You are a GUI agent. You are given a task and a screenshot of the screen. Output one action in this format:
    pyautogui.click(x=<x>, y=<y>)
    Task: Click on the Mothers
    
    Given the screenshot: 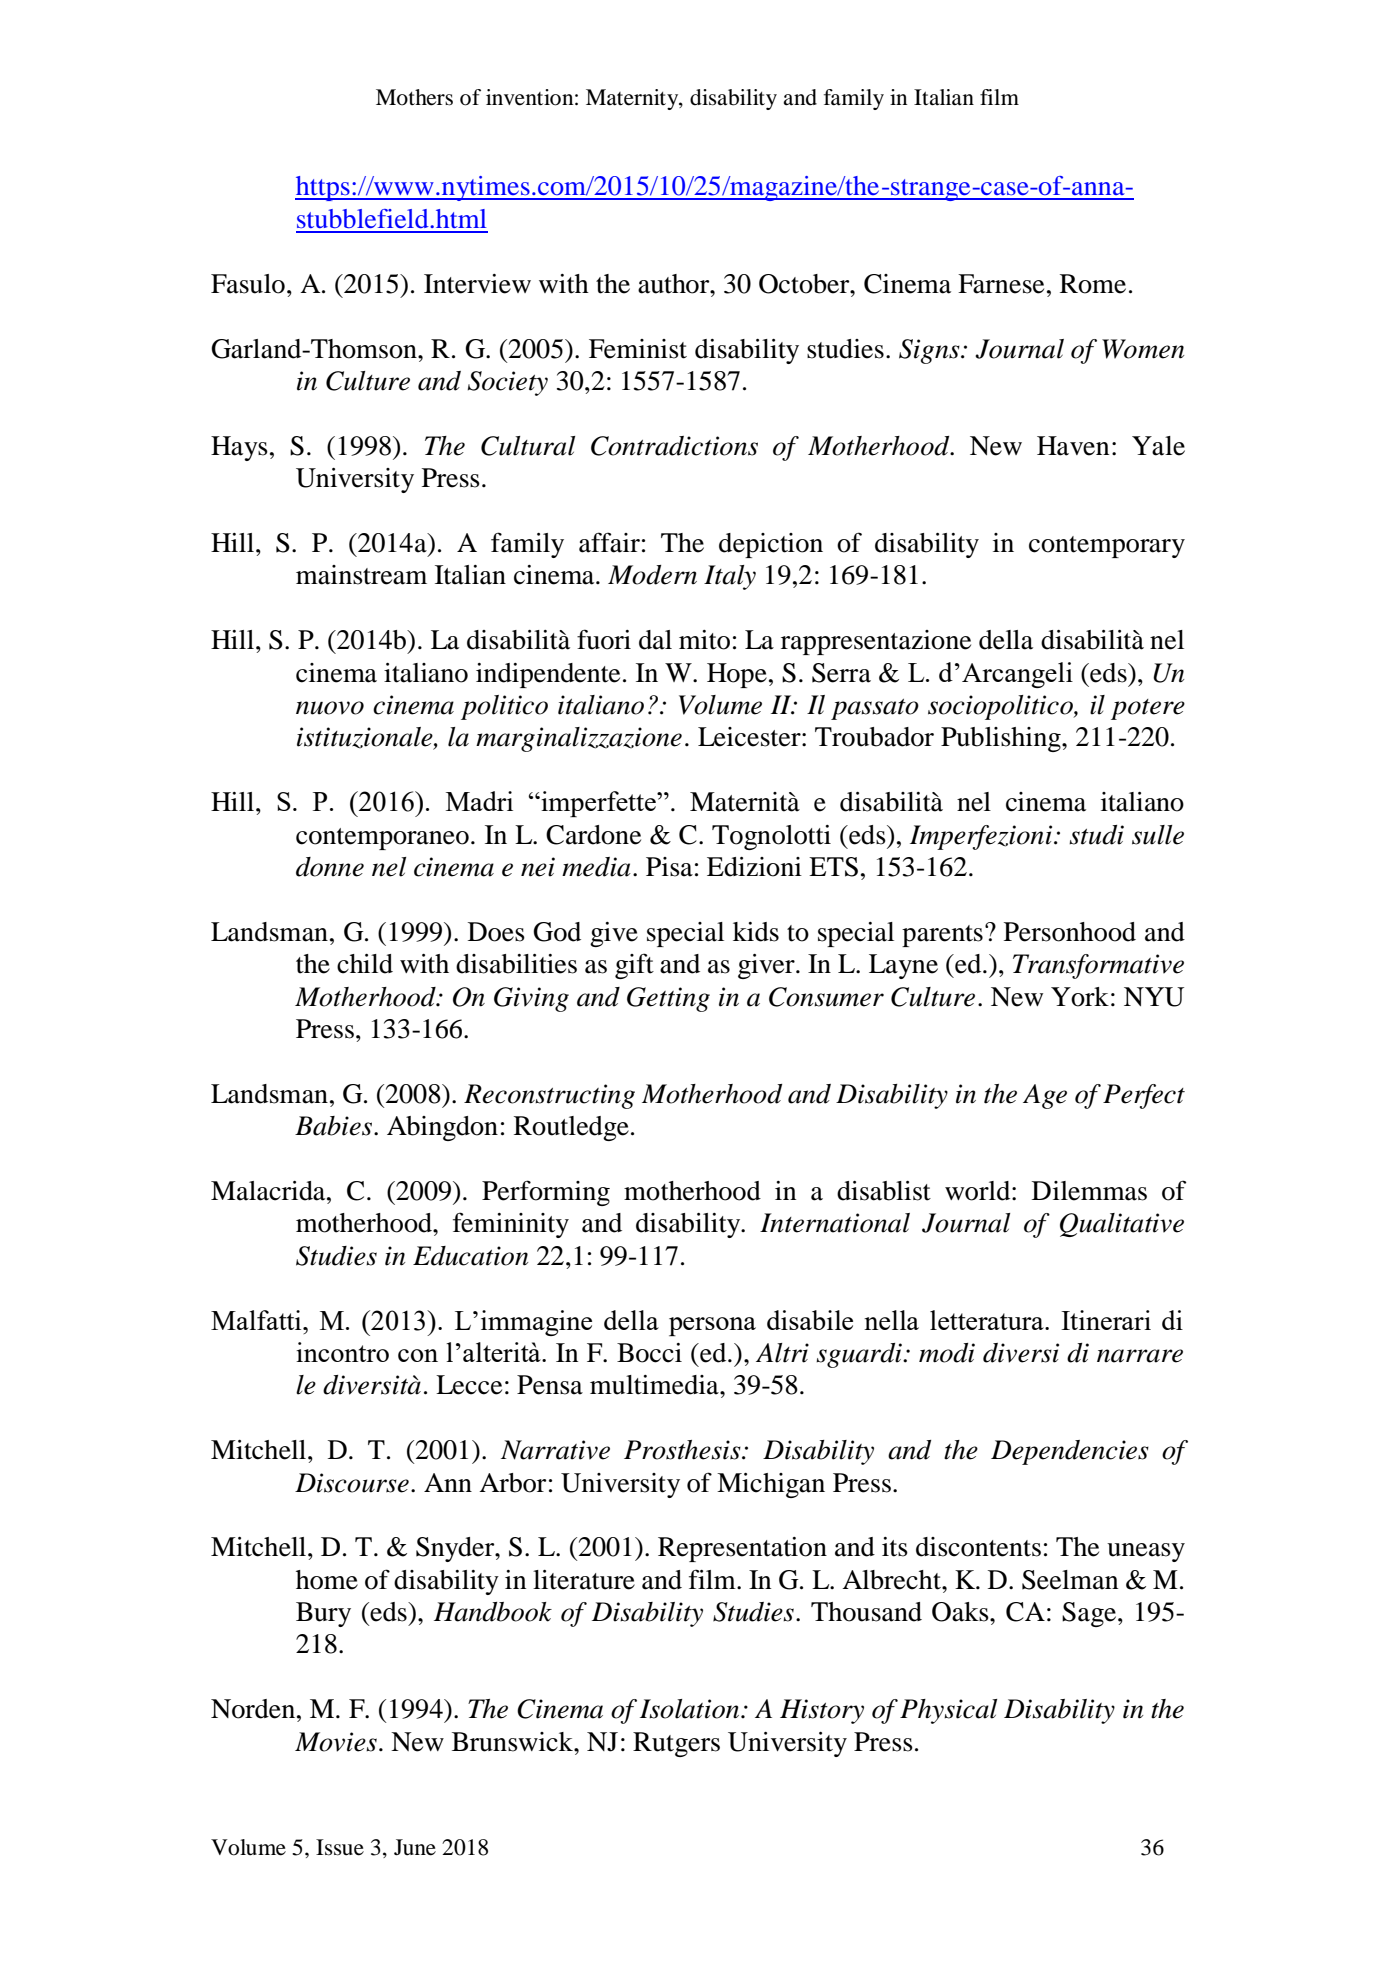 What is the action you would take?
    pyautogui.click(x=414, y=97)
